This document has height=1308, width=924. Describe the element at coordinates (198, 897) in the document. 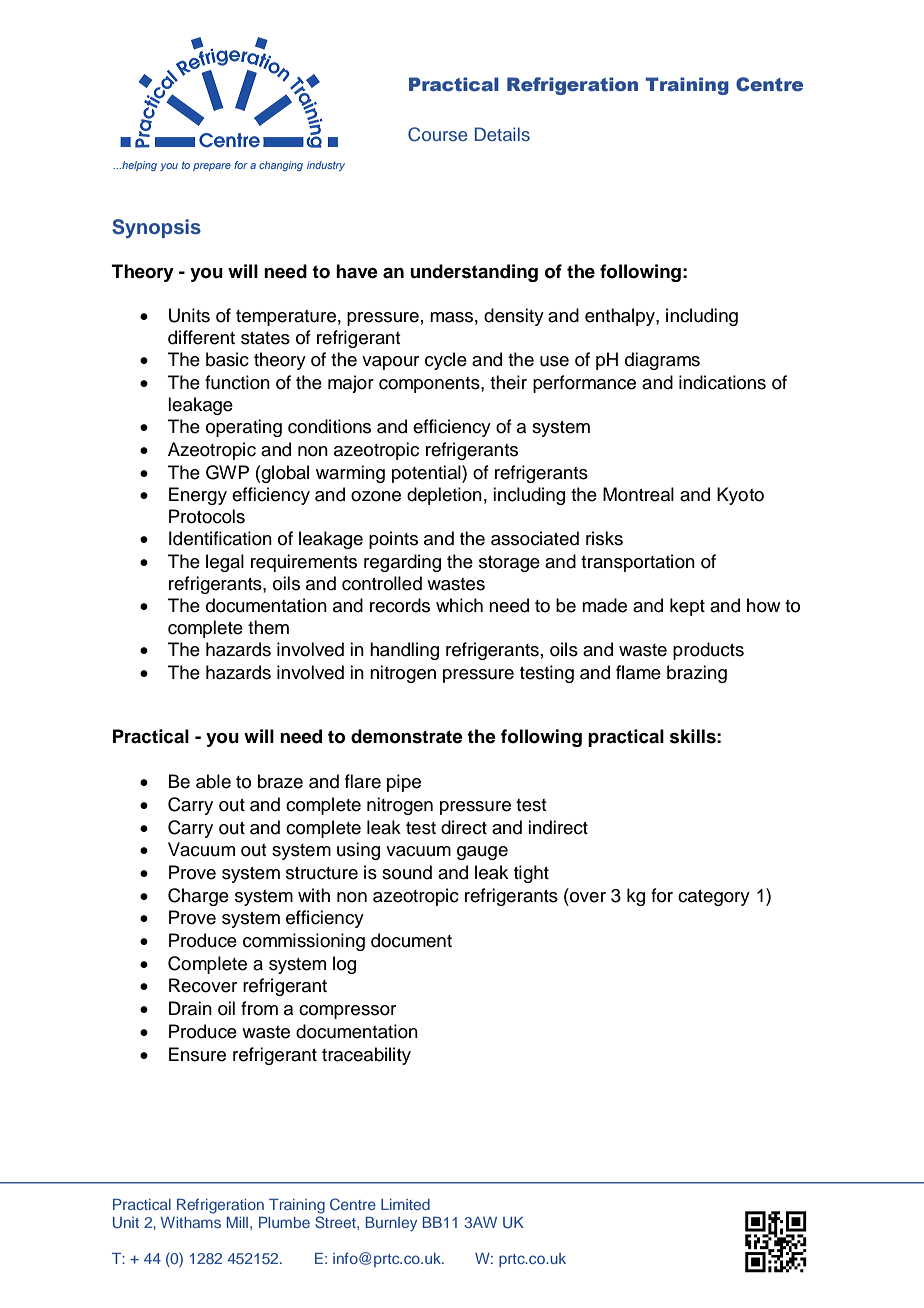

I see `Charge` at that location.
